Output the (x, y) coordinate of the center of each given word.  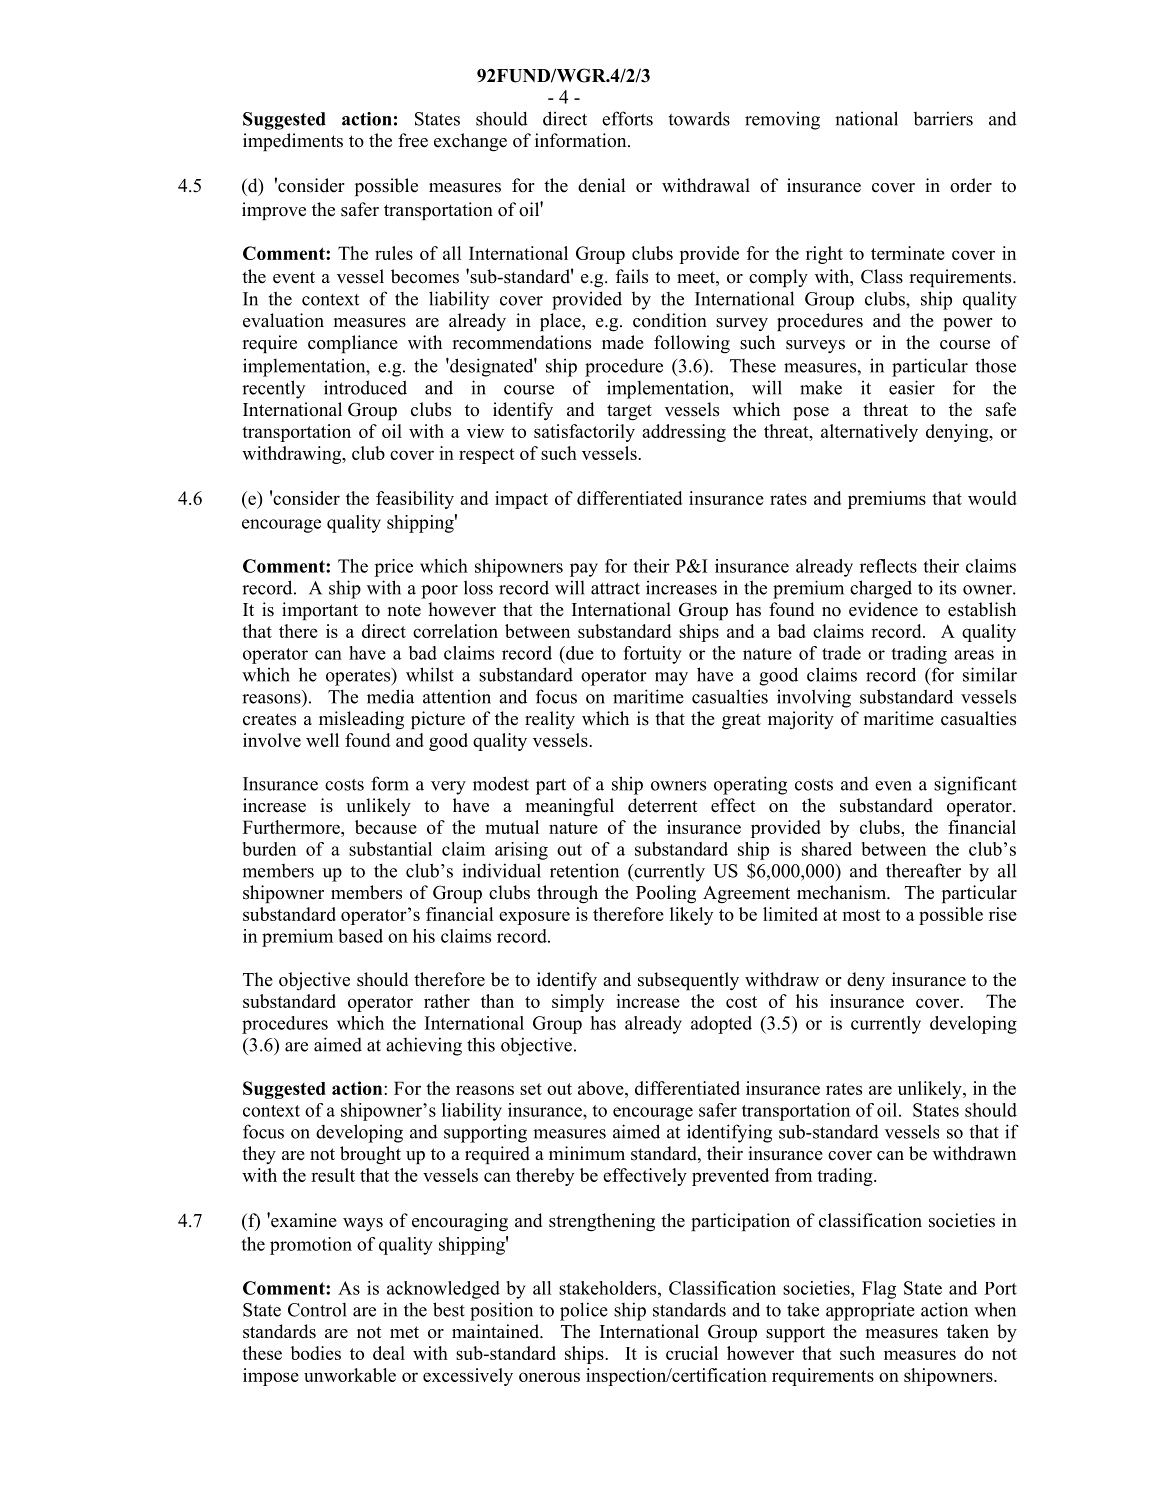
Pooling (666, 894)
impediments (293, 142)
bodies (315, 1353)
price (393, 568)
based (361, 936)
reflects (888, 566)
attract (615, 589)
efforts (627, 118)
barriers (943, 118)
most (862, 915)
